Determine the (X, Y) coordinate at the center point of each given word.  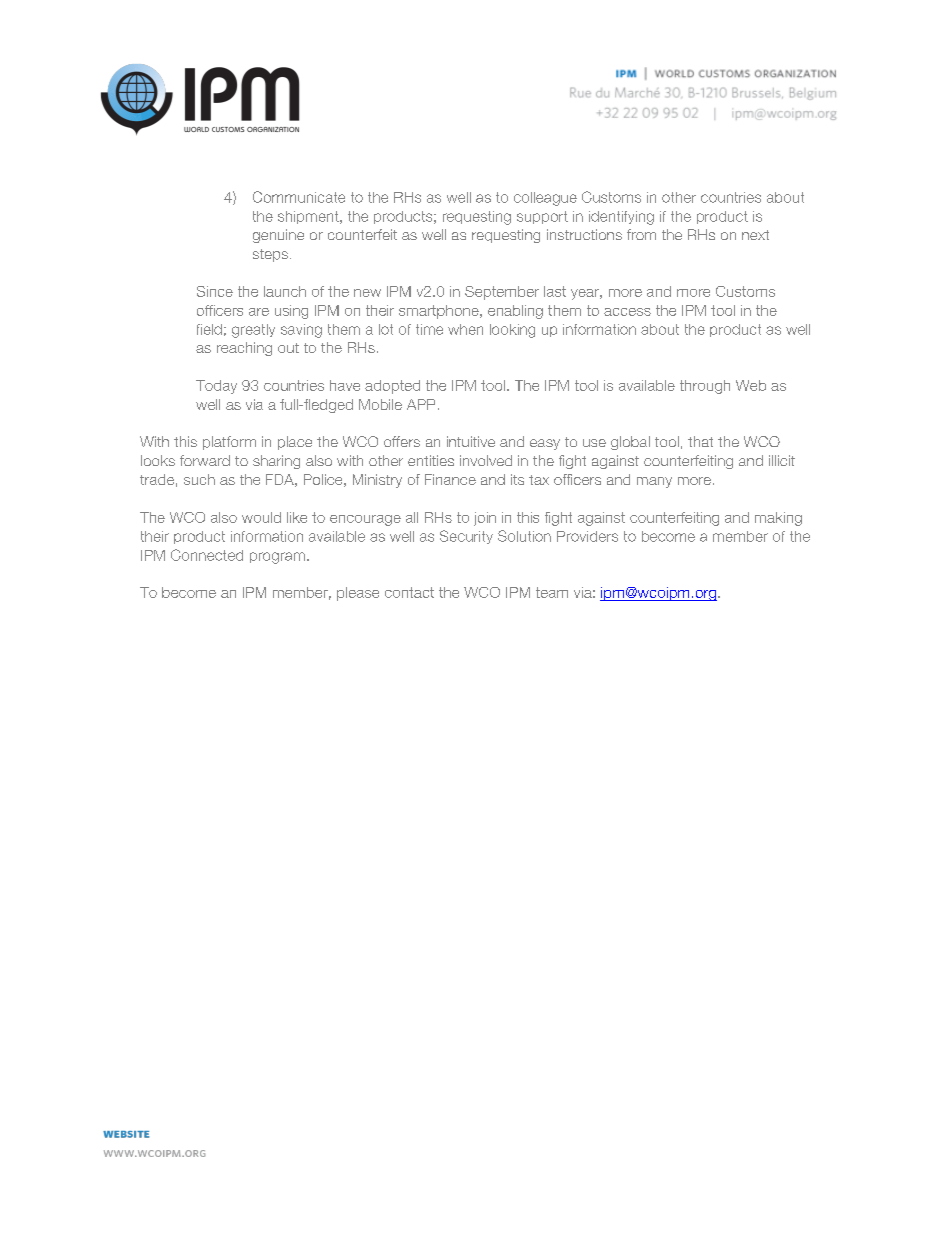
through (705, 387)
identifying (621, 218)
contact (409, 592)
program (277, 558)
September (502, 293)
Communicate (299, 197)
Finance (450, 479)
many (654, 482)
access (627, 312)
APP (421, 404)
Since (215, 291)
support (542, 217)
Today (216, 387)
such (199, 479)
